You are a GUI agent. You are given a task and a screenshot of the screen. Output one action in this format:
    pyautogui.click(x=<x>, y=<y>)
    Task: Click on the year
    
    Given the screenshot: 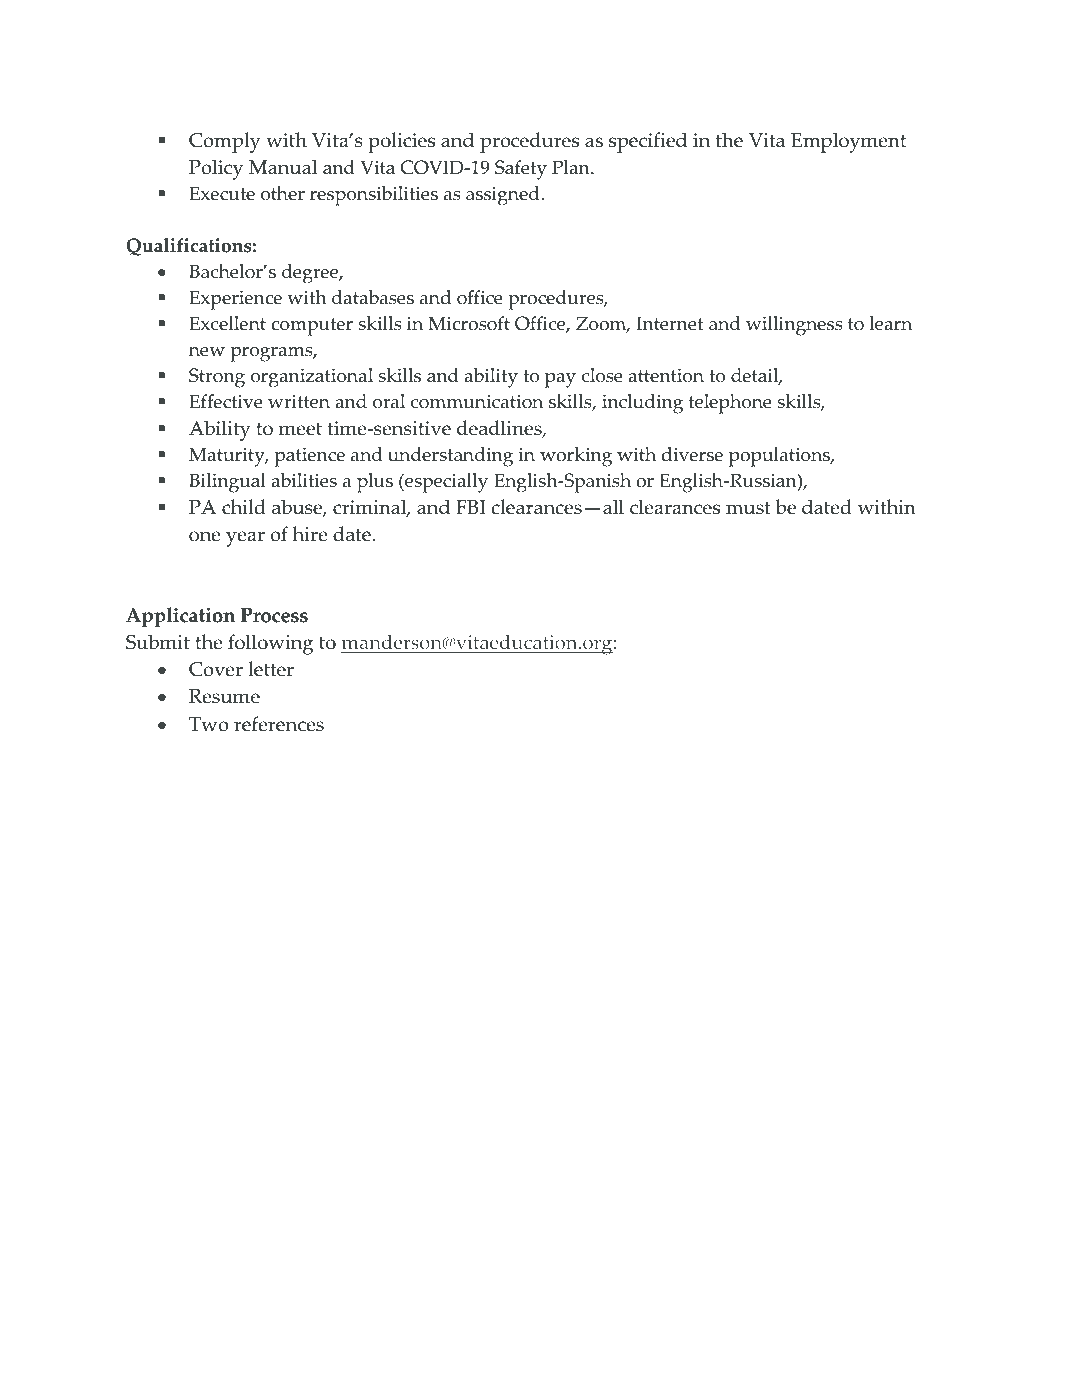 What is the action you would take?
    pyautogui.click(x=245, y=539)
